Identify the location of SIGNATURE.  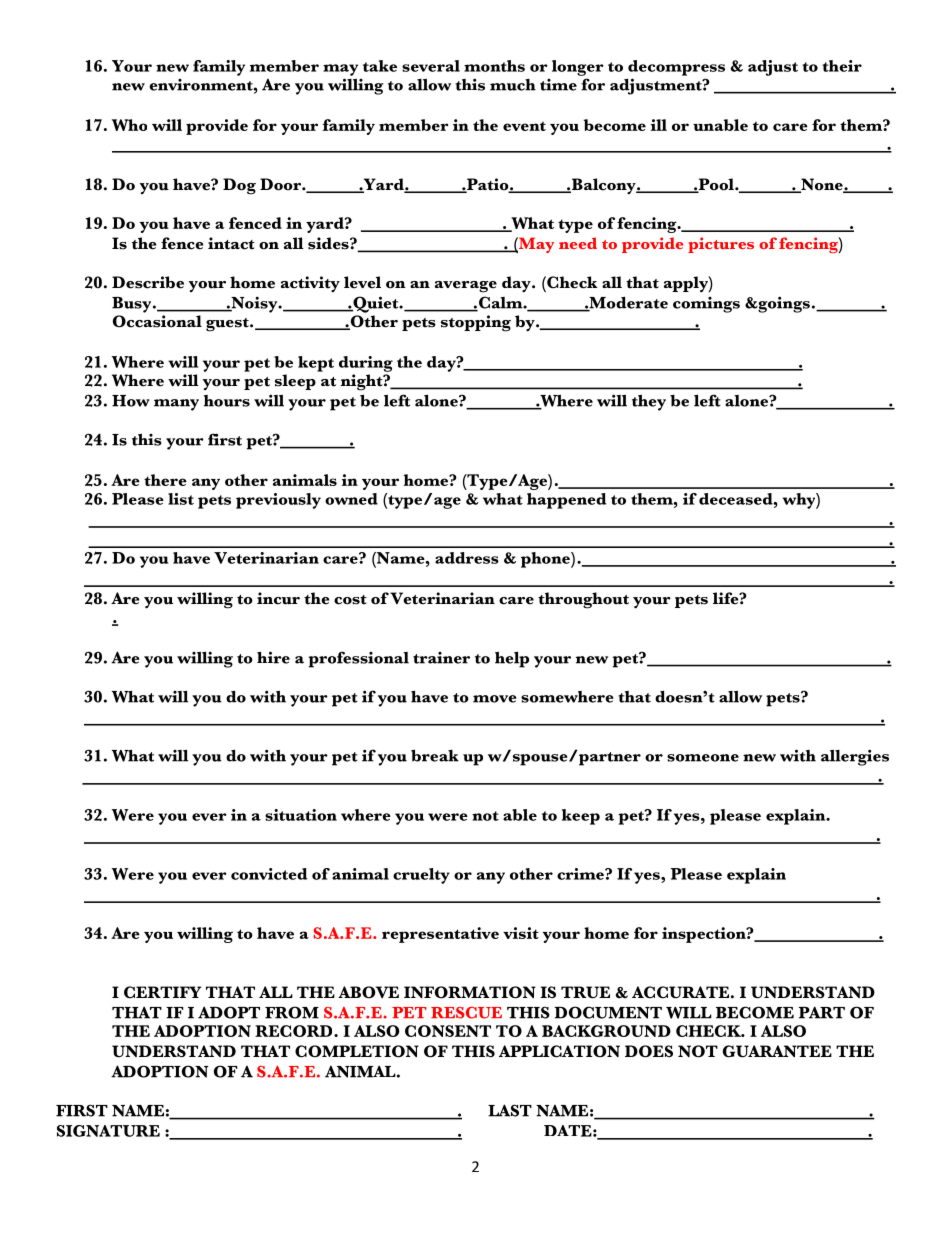
(108, 1131).
